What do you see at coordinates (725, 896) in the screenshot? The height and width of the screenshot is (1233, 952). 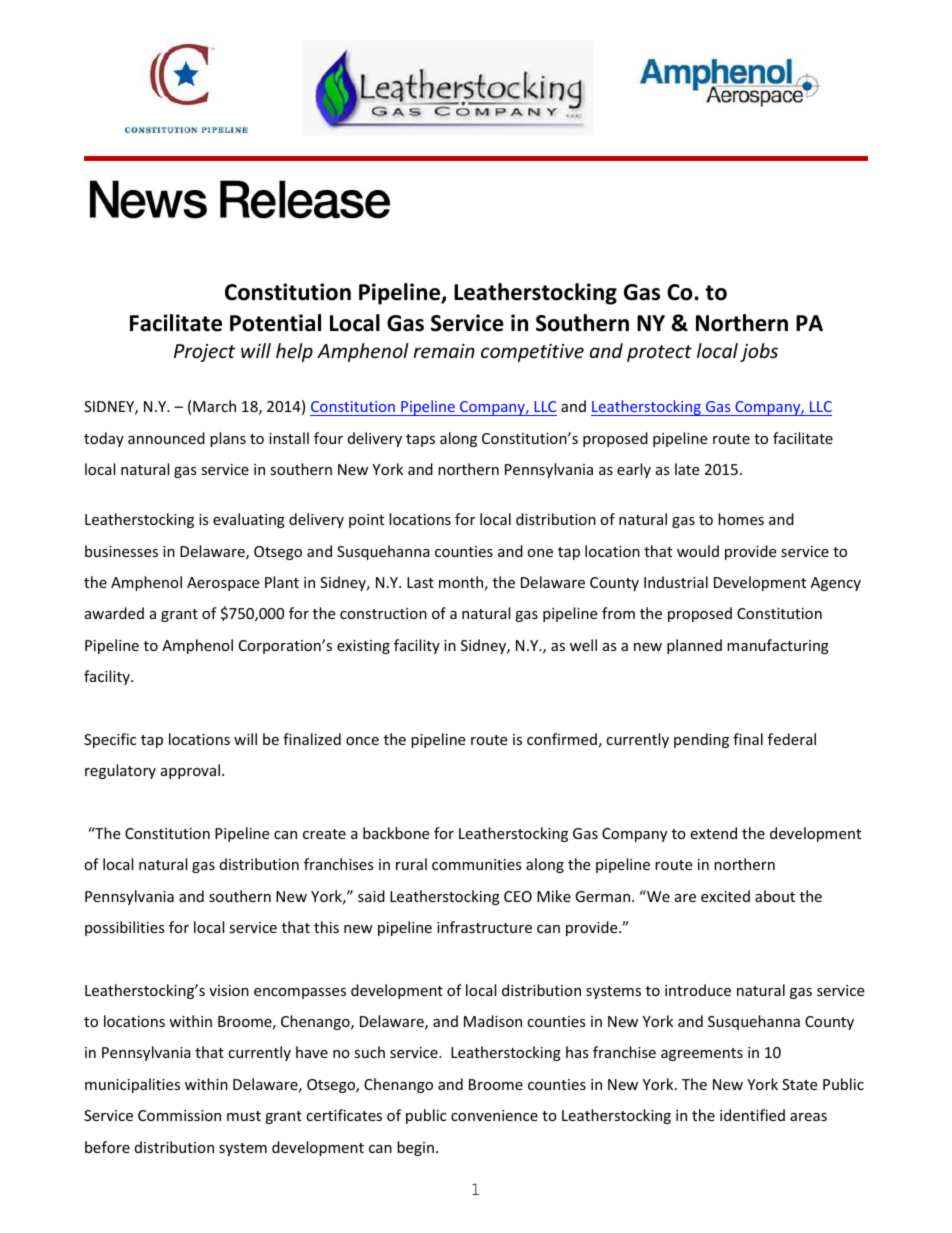 I see `excited` at bounding box center [725, 896].
